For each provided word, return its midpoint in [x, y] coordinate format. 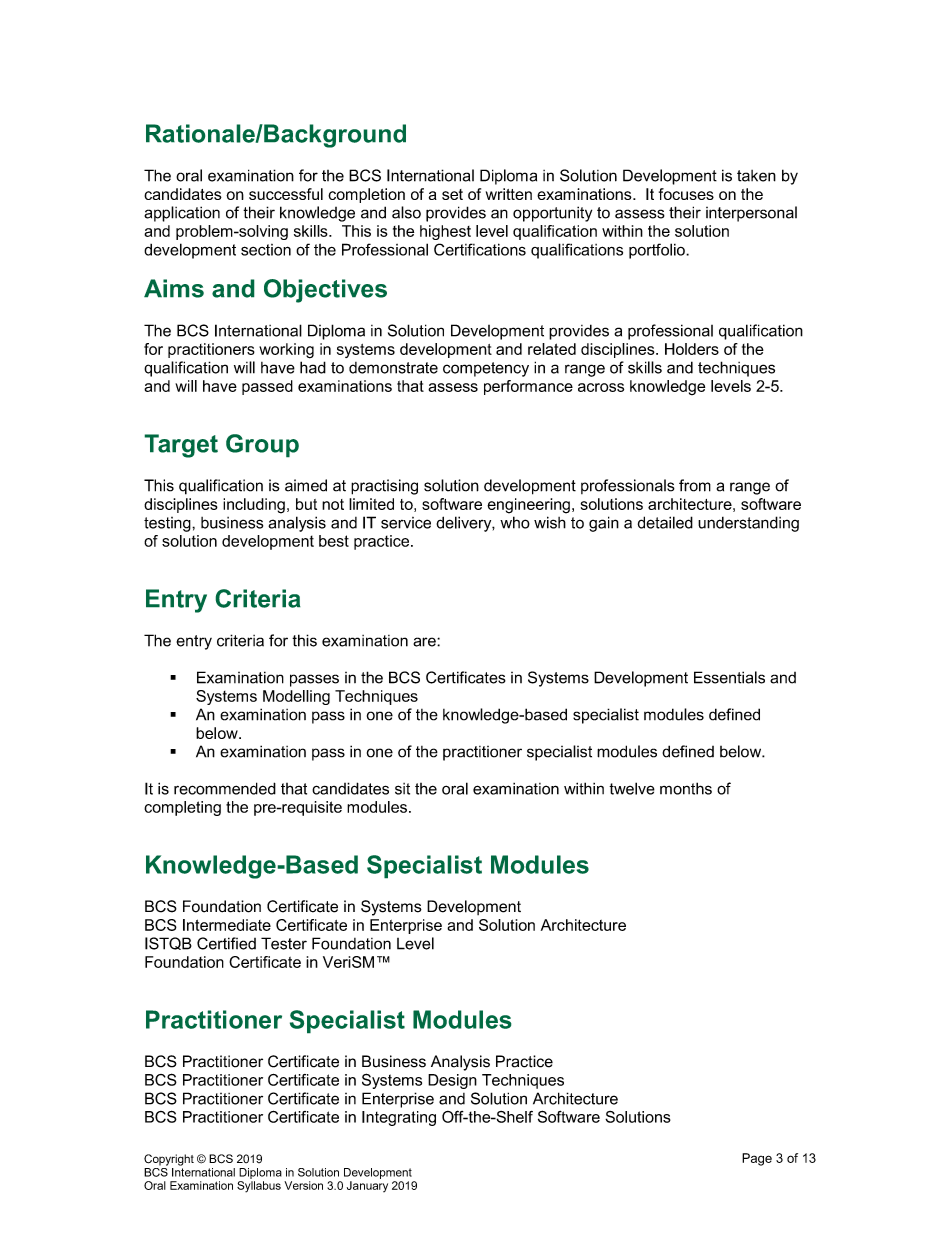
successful [286, 194]
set [452, 194]
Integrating [399, 1118]
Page [757, 1159]
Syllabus [259, 1187]
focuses [686, 194]
